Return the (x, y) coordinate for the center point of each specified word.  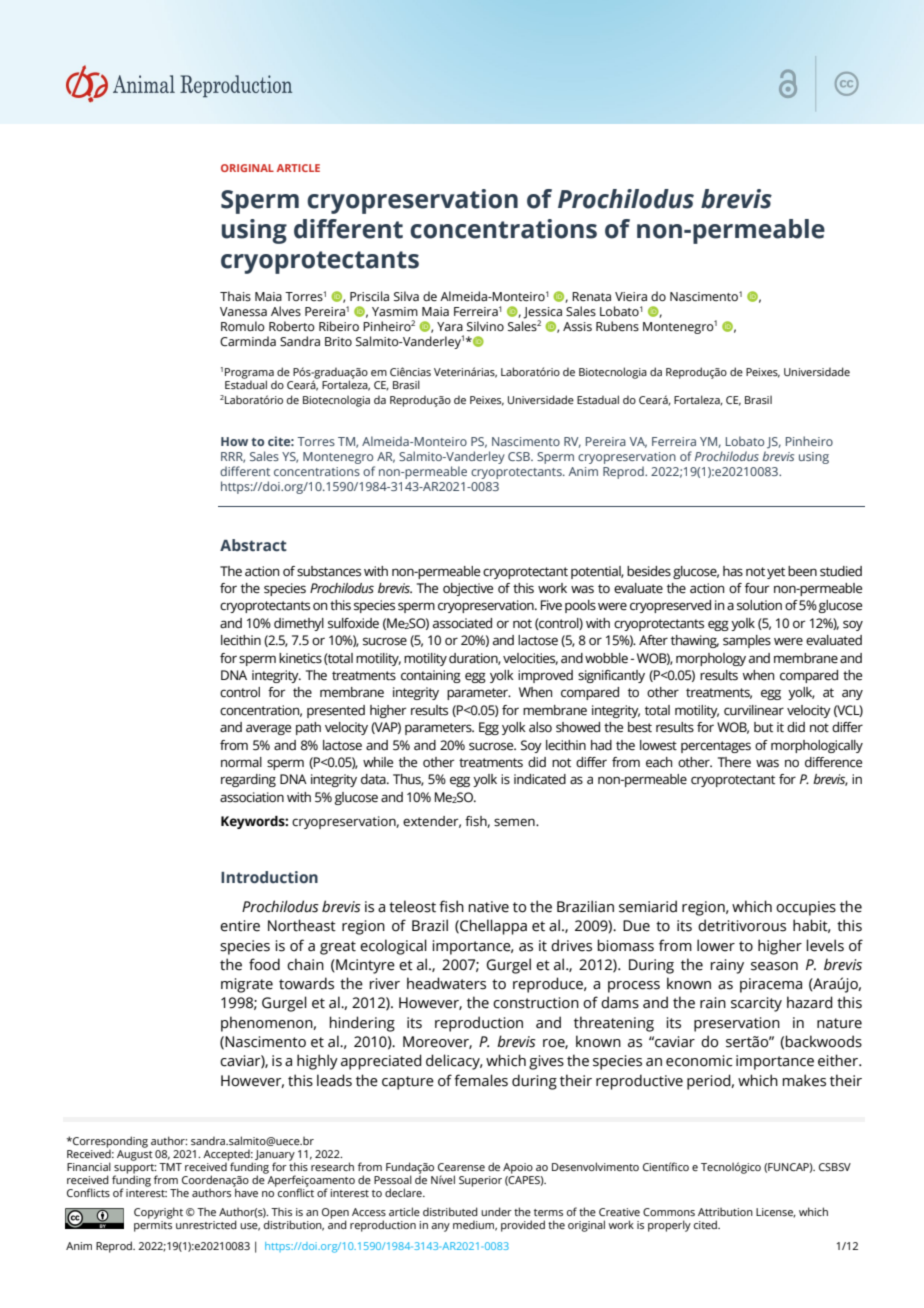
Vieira (631, 296)
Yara (450, 326)
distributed (450, 1211)
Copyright (158, 1213)
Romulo (243, 326)
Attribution (725, 1212)
